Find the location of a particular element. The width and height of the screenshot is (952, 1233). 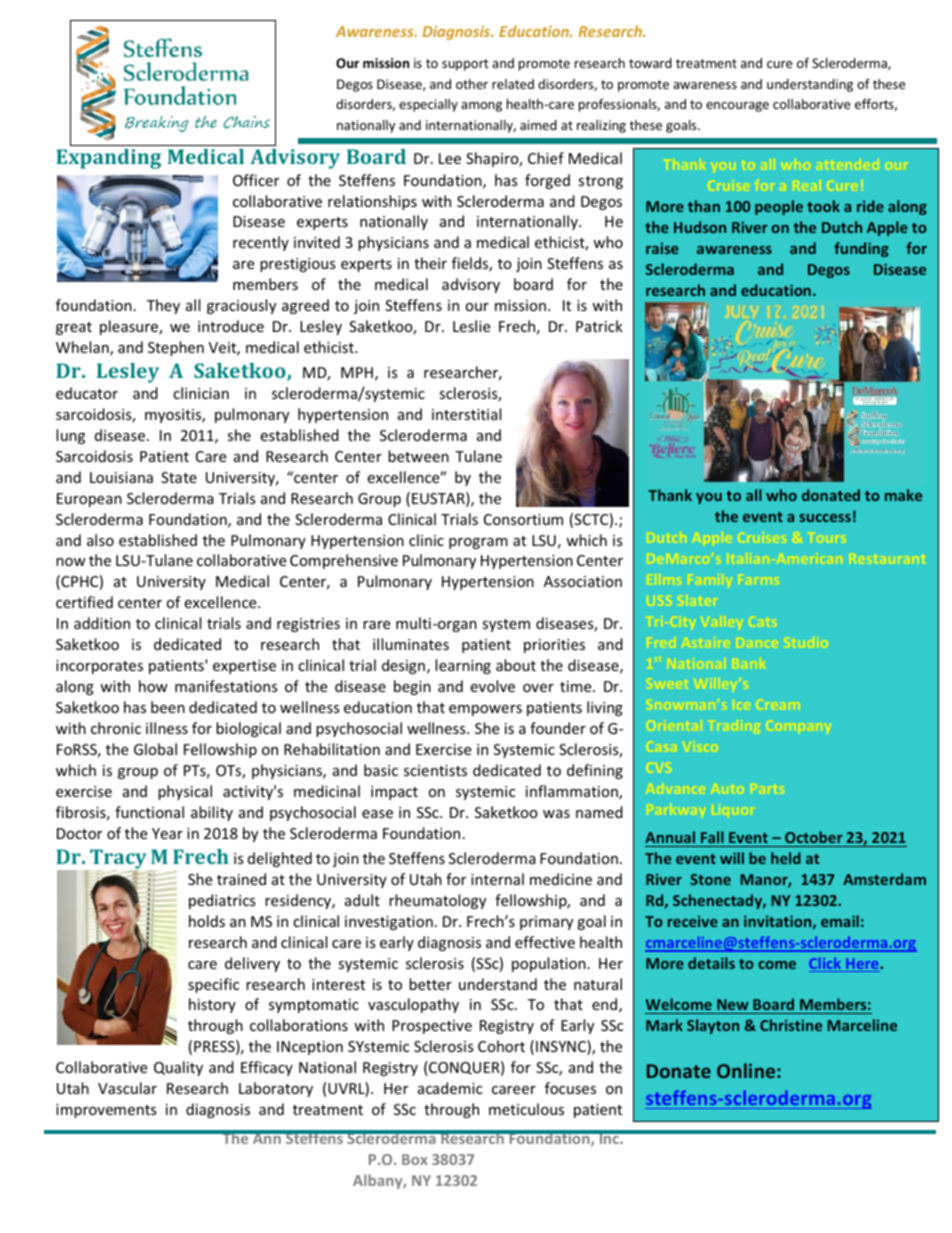

empowers is located at coordinates (485, 710).
